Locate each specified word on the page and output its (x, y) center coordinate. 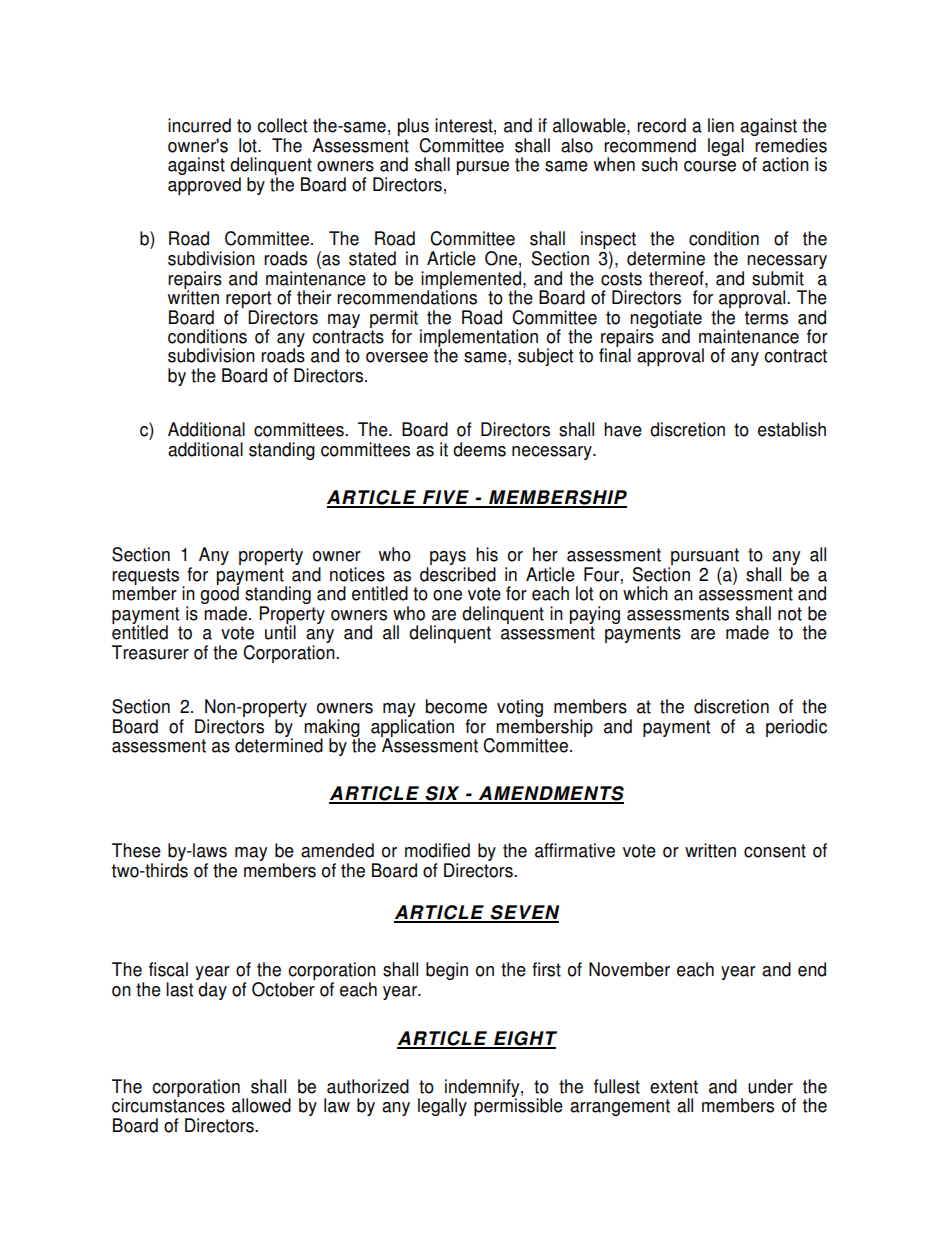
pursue (483, 168)
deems (479, 449)
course (710, 166)
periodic (796, 728)
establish (792, 429)
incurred (199, 125)
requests (145, 577)
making (332, 729)
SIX (443, 794)
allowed (261, 1105)
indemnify (483, 1089)
